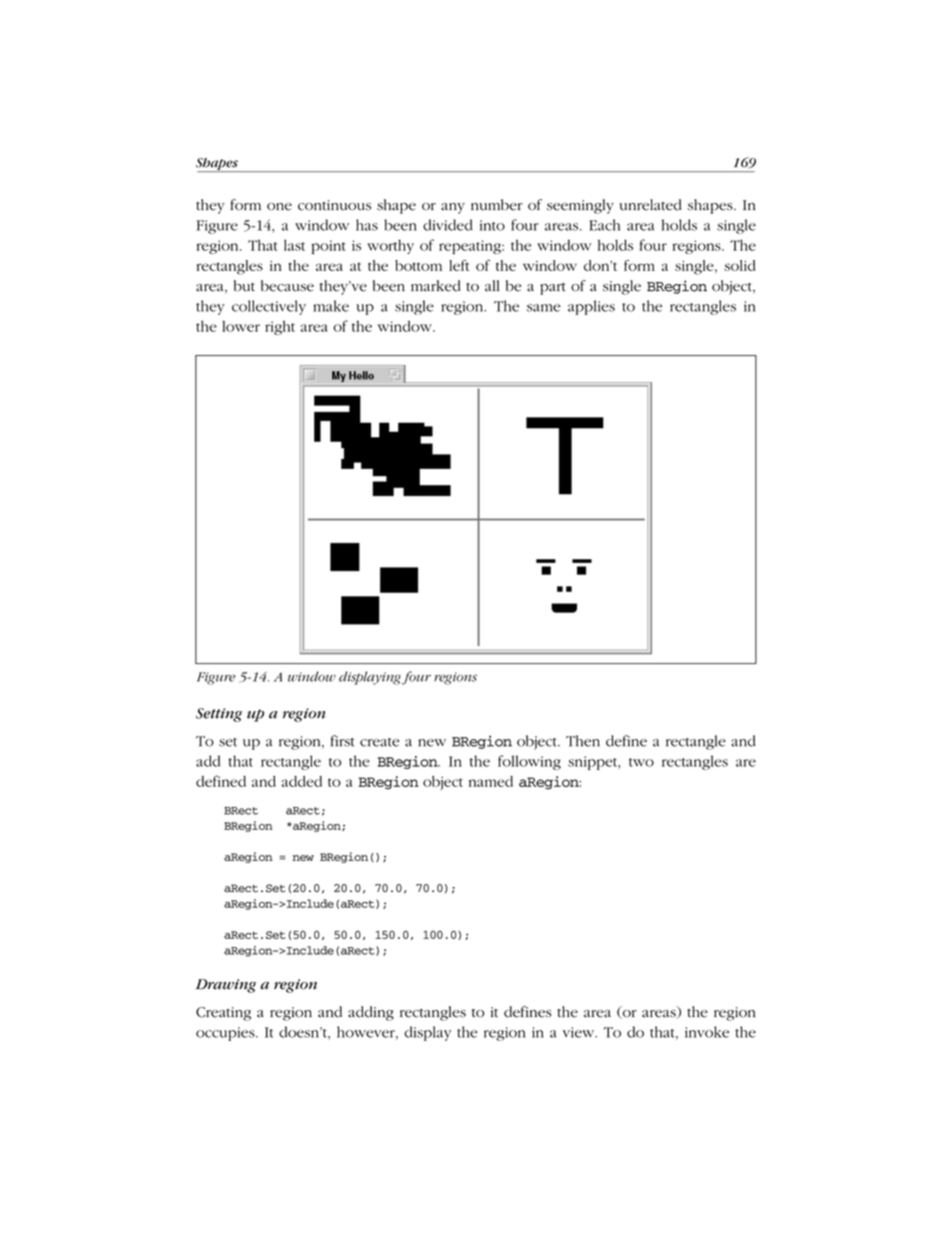  Describe the element at coordinates (294, 245) in the screenshot. I see `last` at that location.
